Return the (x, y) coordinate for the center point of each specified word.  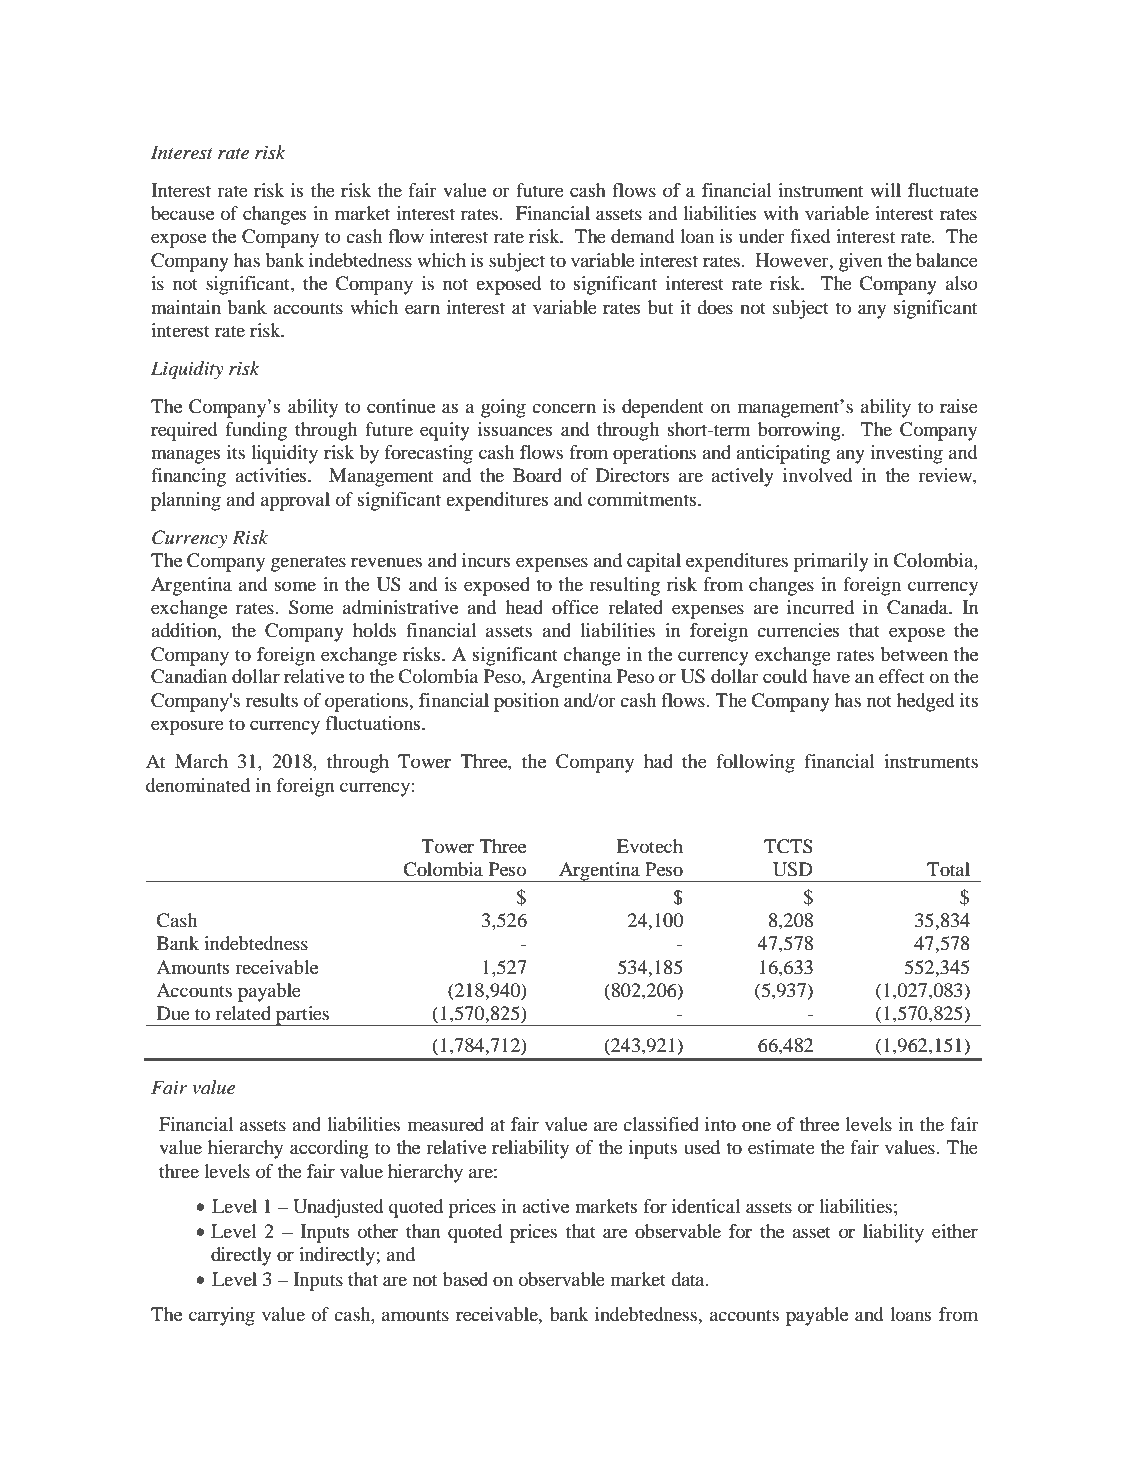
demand (643, 236)
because (182, 213)
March (201, 761)
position (526, 702)
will (885, 190)
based (465, 1279)
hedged (926, 702)
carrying (222, 1316)
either (955, 1231)
